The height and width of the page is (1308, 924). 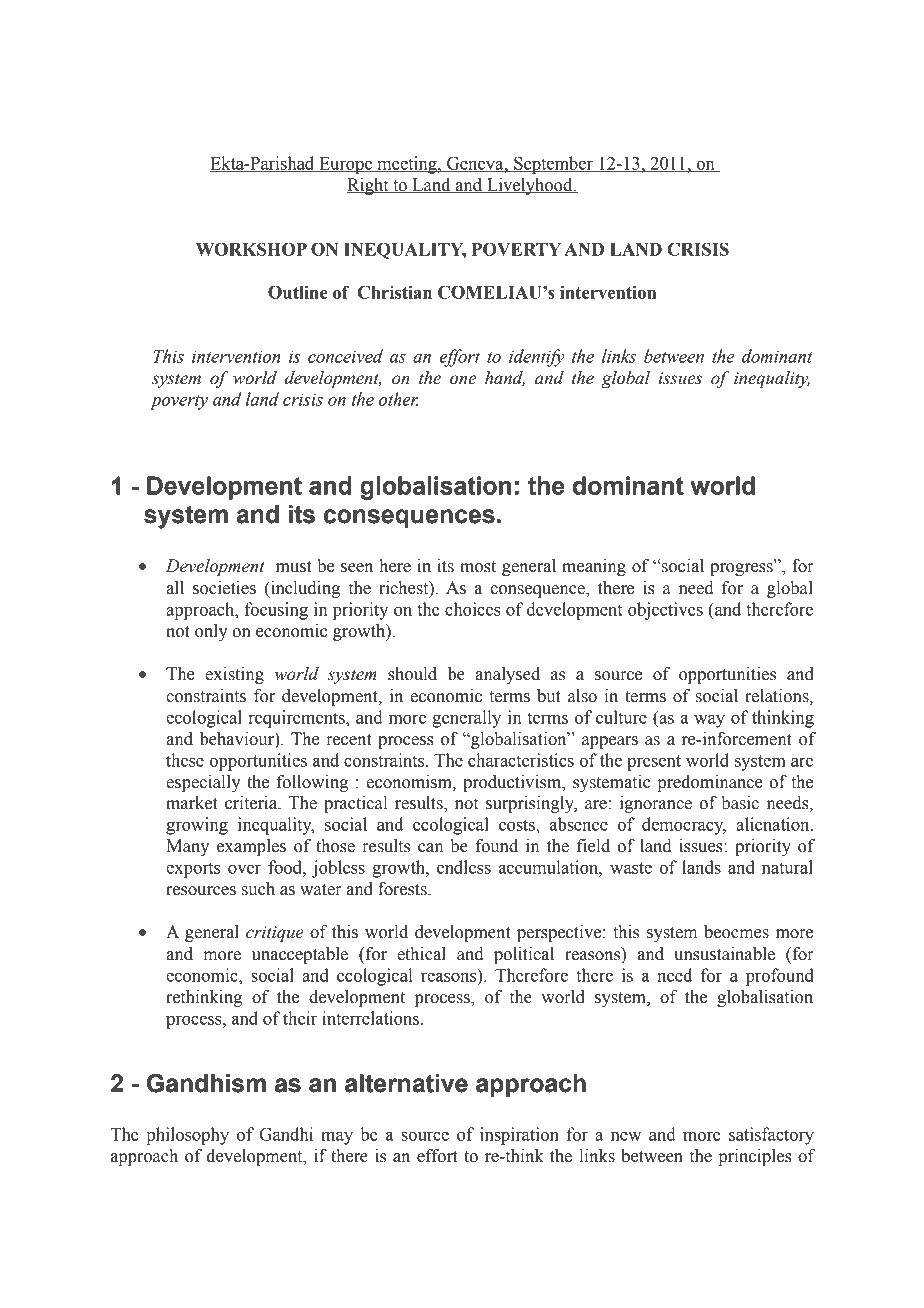 I want to click on September, so click(x=553, y=165).
